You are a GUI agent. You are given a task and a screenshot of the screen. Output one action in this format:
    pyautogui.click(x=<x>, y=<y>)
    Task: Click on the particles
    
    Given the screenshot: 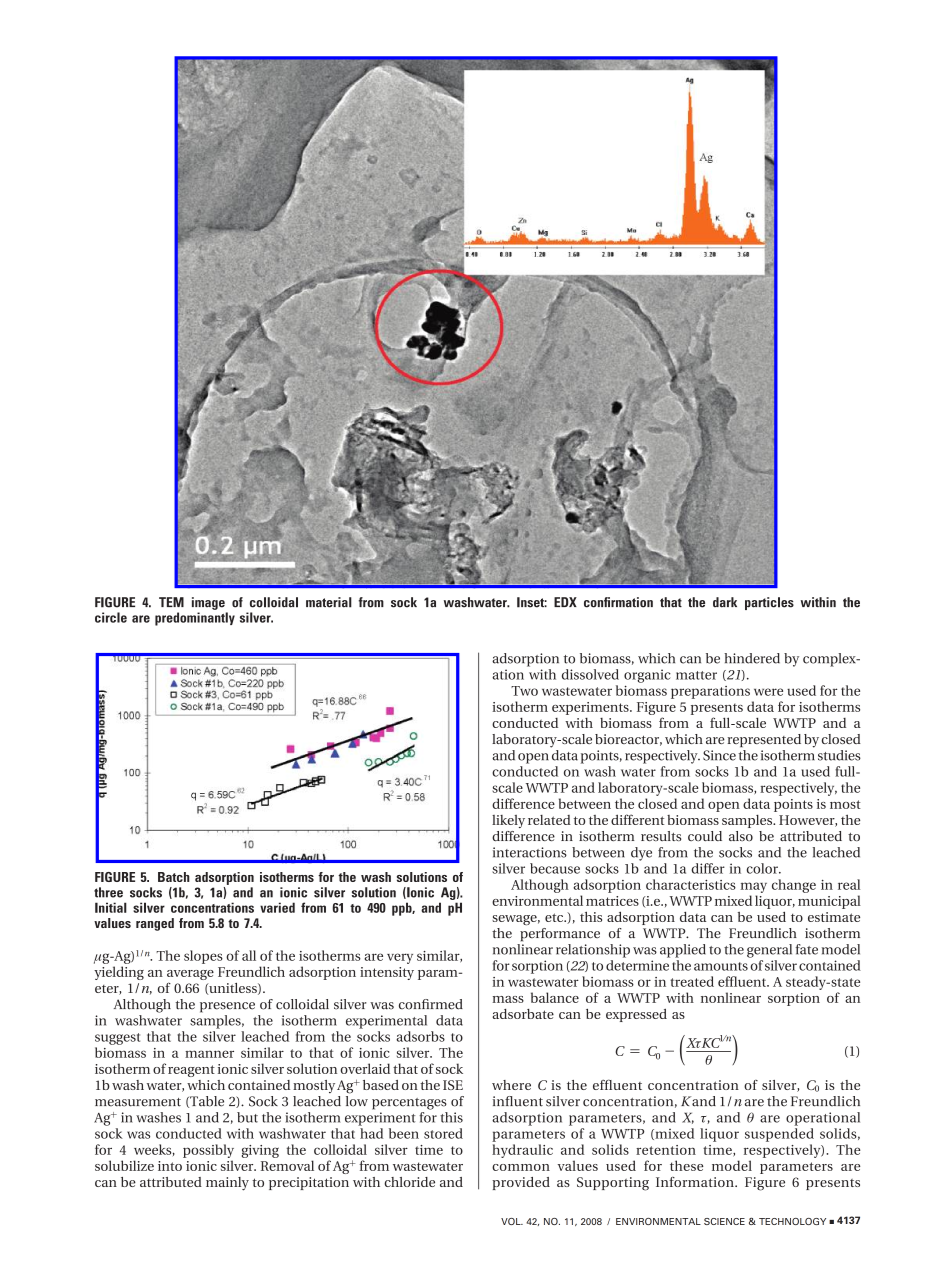 What is the action you would take?
    pyautogui.click(x=769, y=603)
